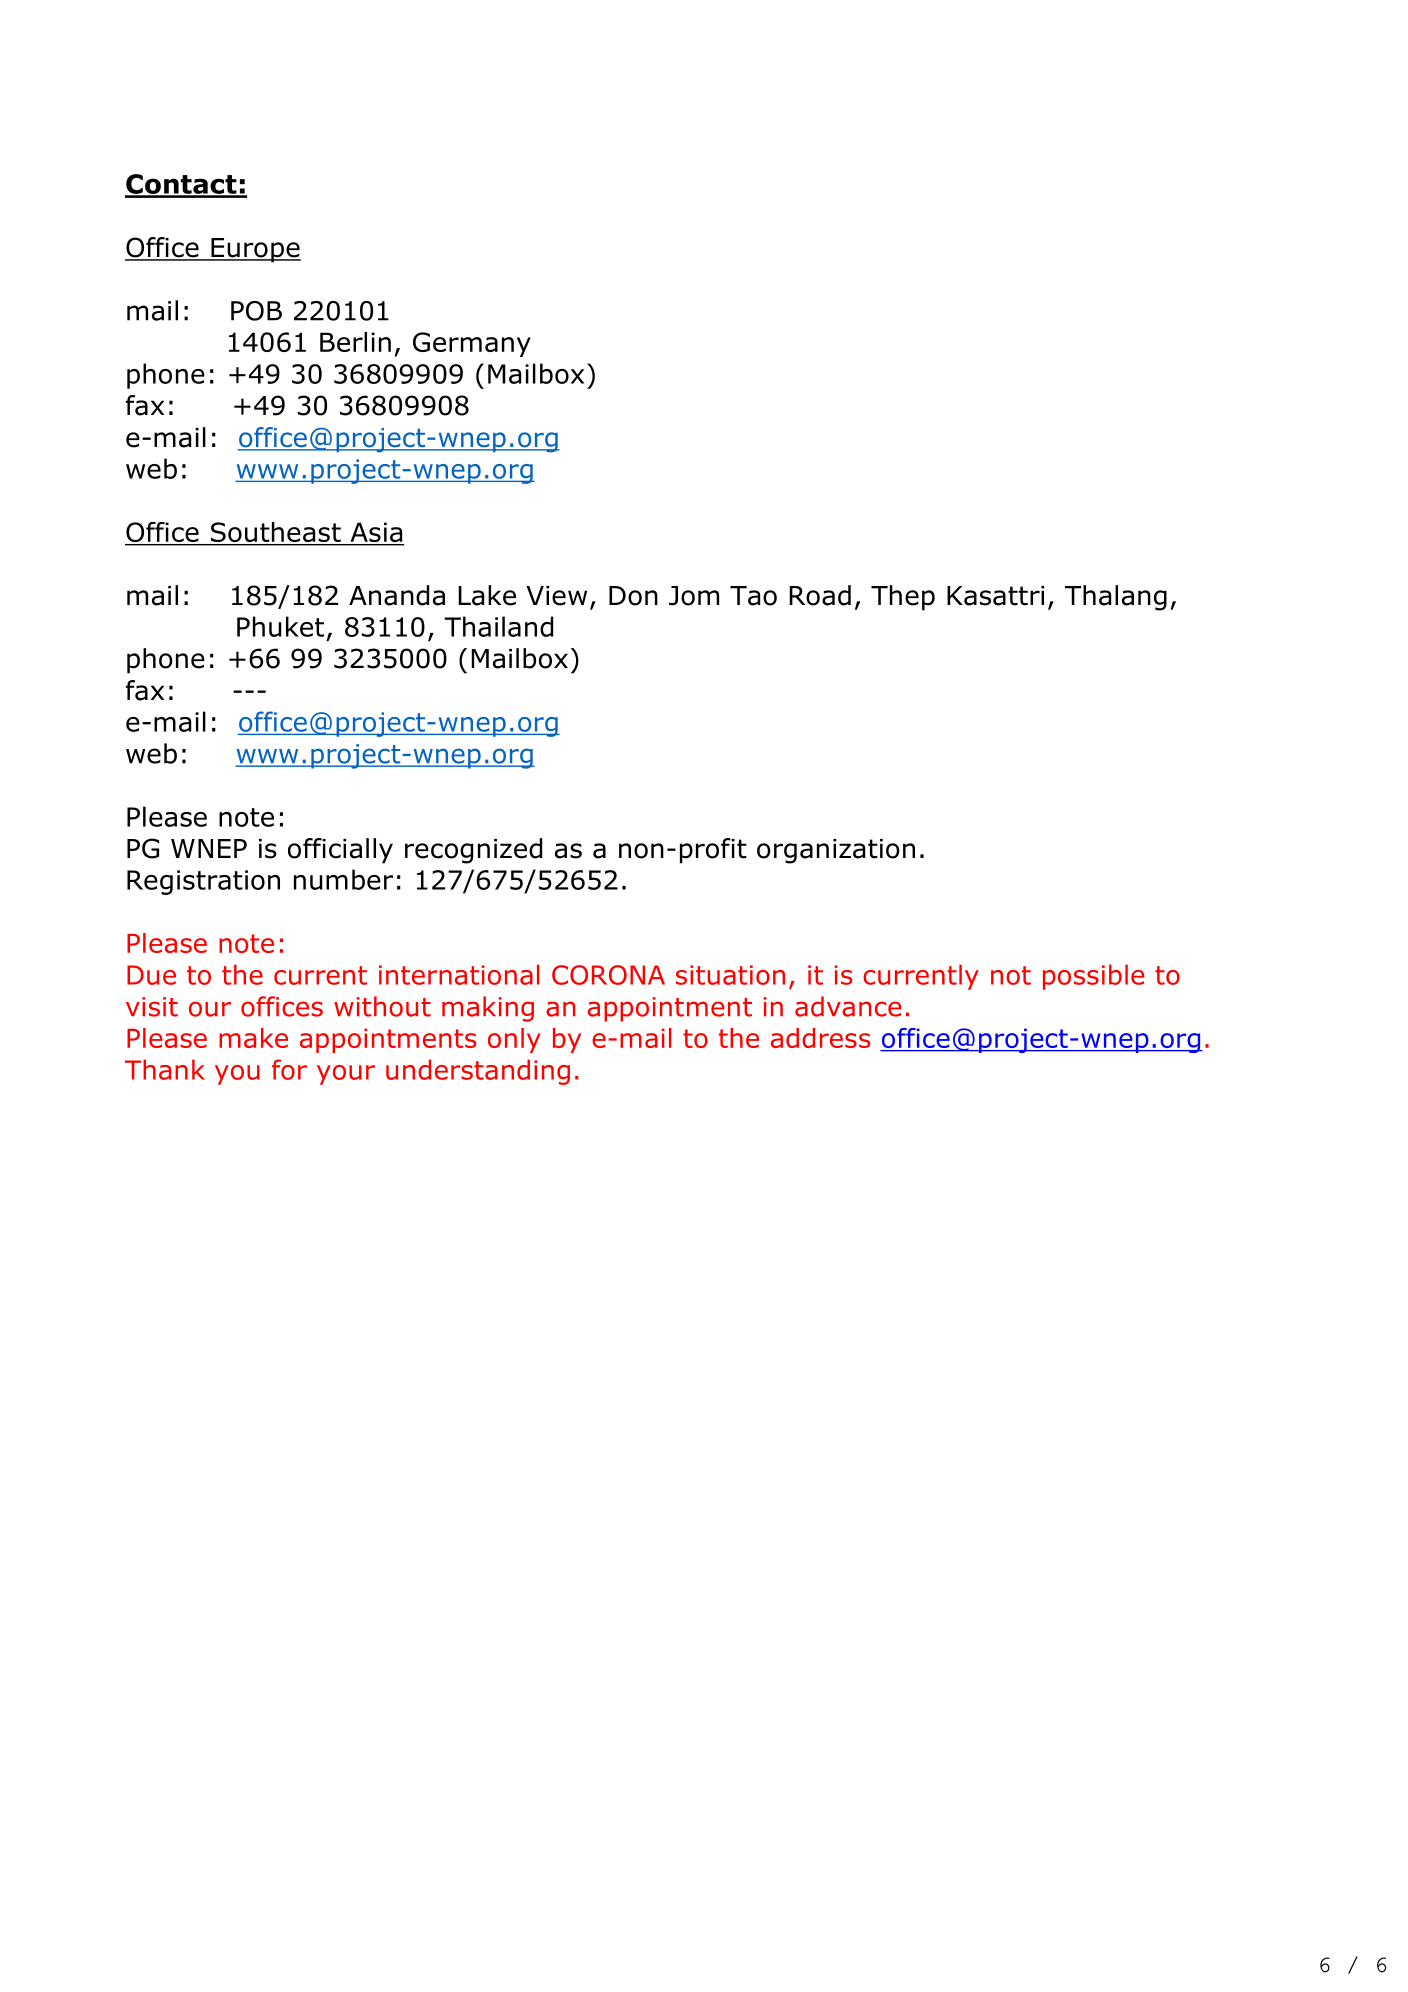 The image size is (1408, 1992). I want to click on make, so click(253, 1038).
